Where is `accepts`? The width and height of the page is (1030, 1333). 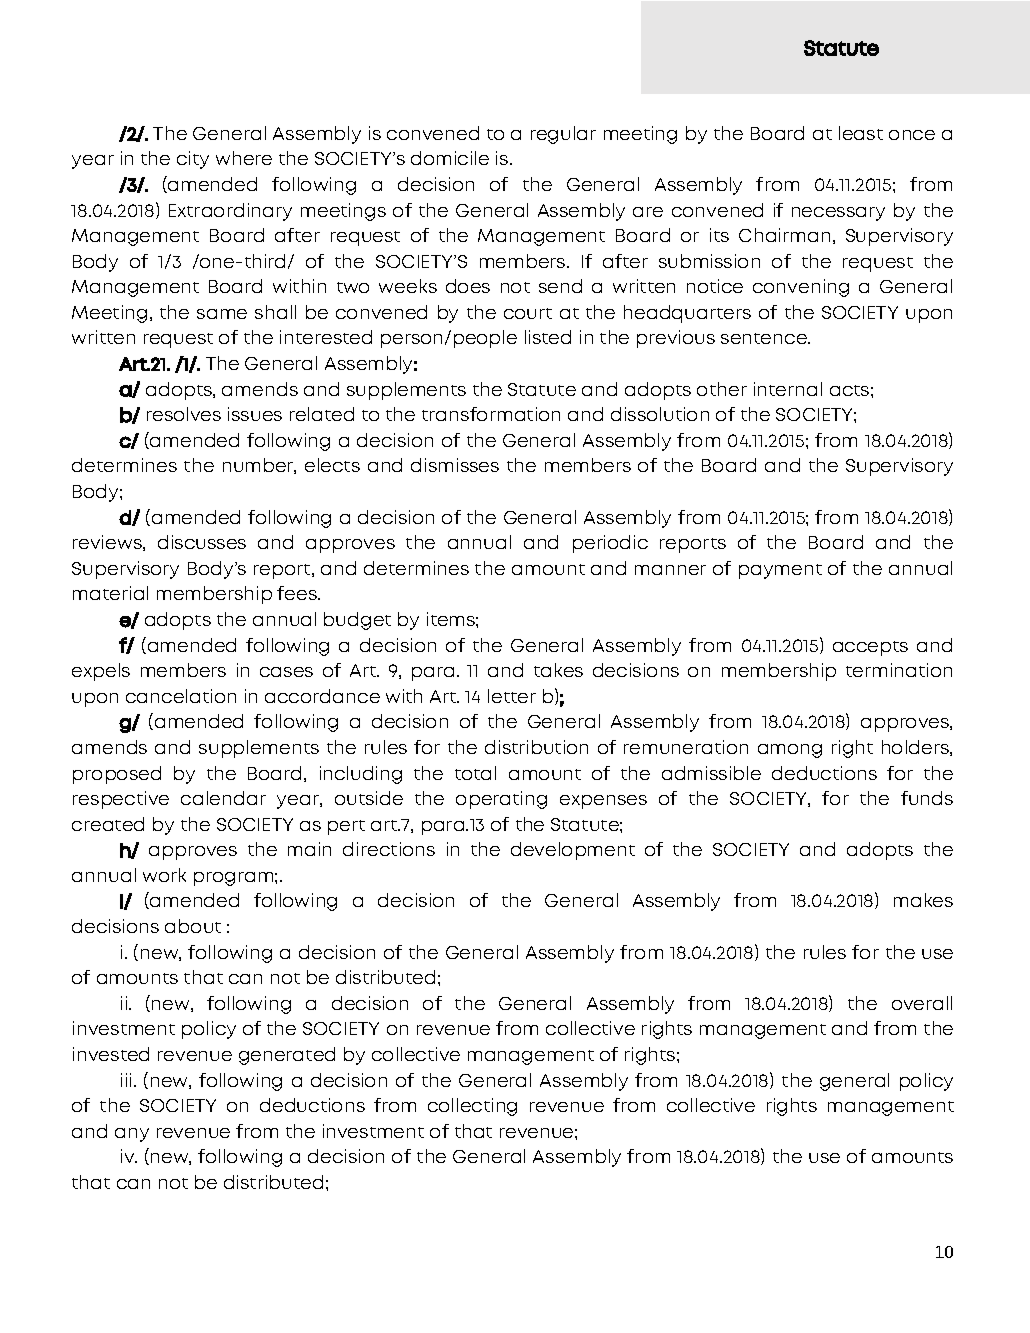 accepts is located at coordinates (870, 648).
